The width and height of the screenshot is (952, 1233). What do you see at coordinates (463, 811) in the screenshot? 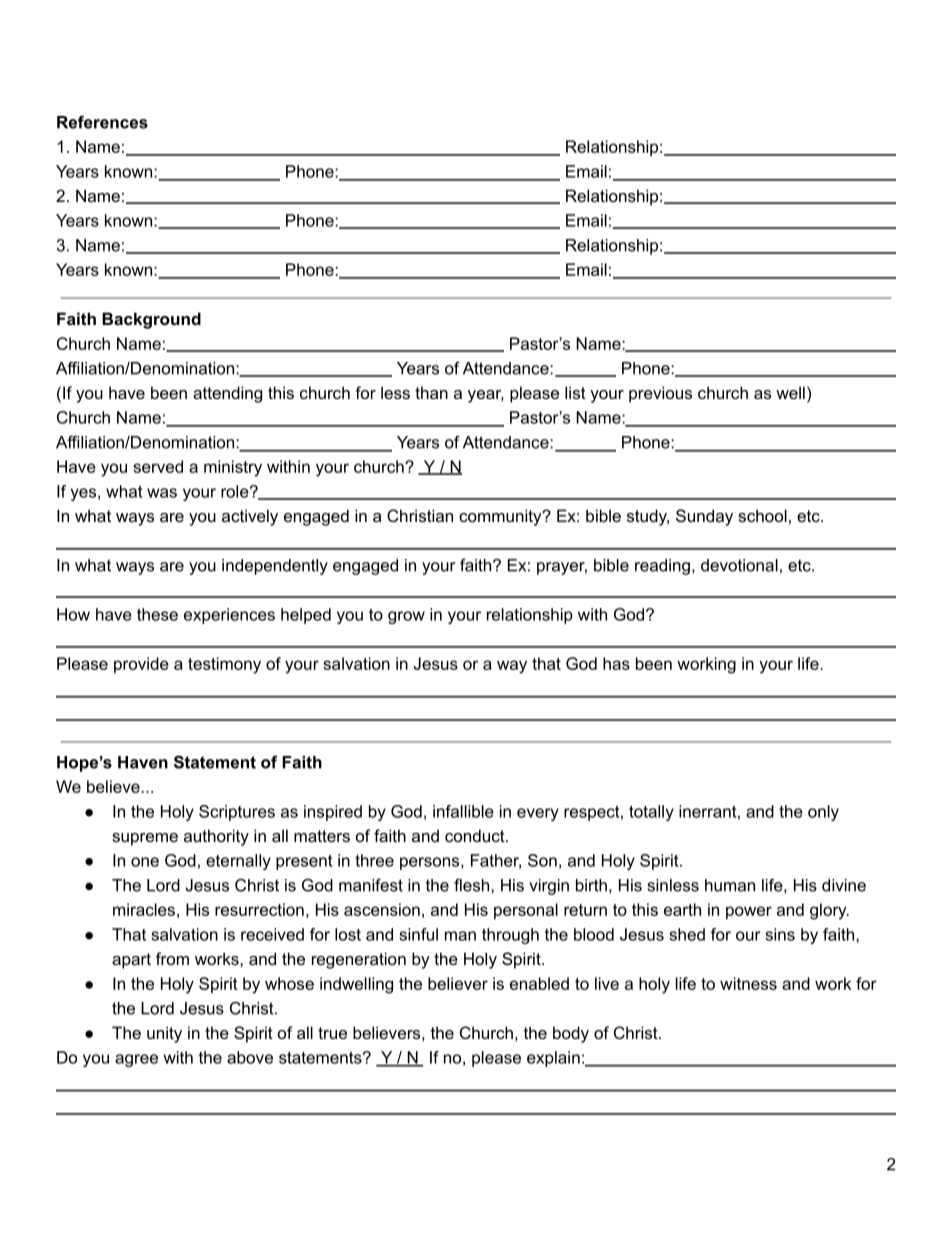
I see `infallible` at bounding box center [463, 811].
